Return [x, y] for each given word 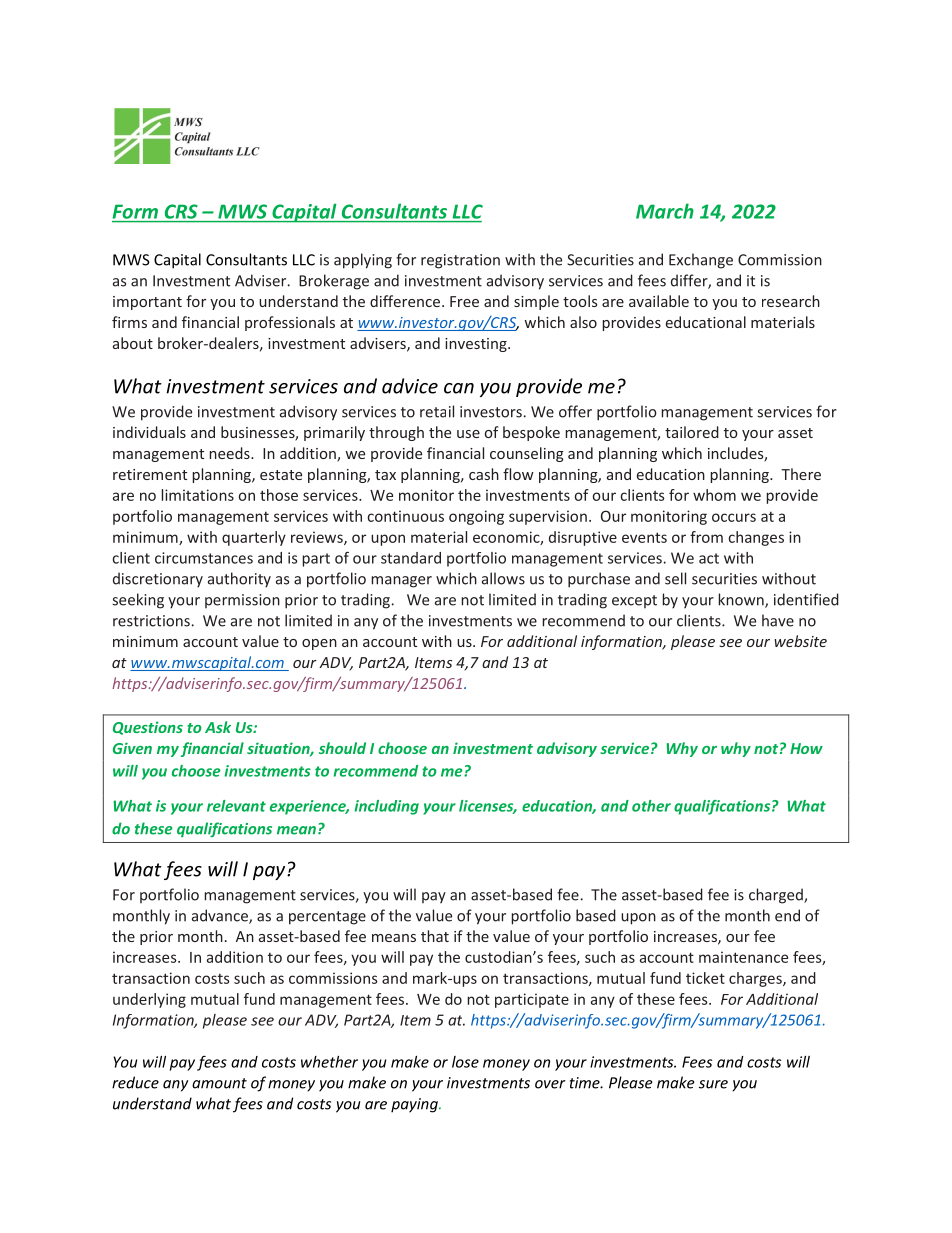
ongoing [476, 517]
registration [460, 261]
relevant [236, 806]
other [651, 806]
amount [219, 1083]
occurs [734, 517]
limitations [197, 495]
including [387, 807]
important [147, 303]
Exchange [701, 261]
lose [465, 1062]
